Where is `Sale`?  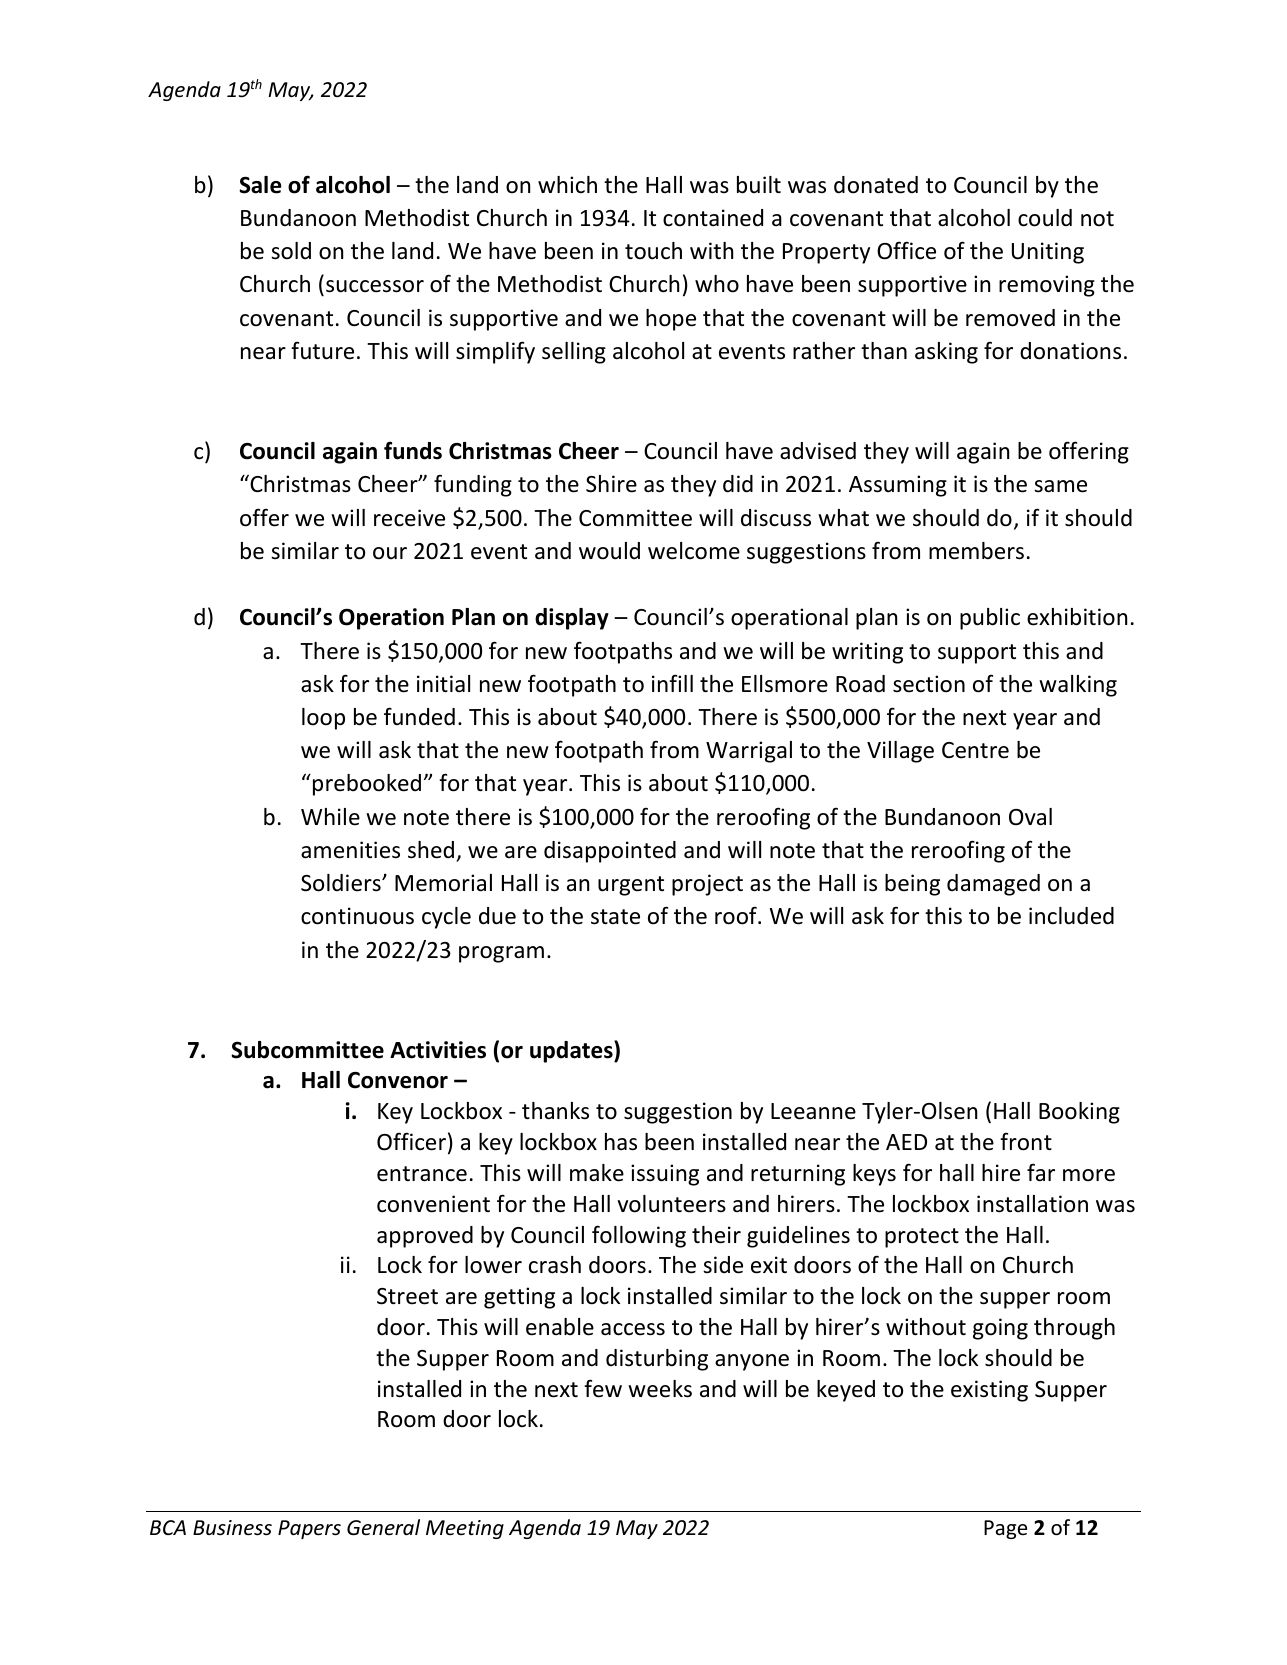 Sale is located at coordinates (260, 185).
